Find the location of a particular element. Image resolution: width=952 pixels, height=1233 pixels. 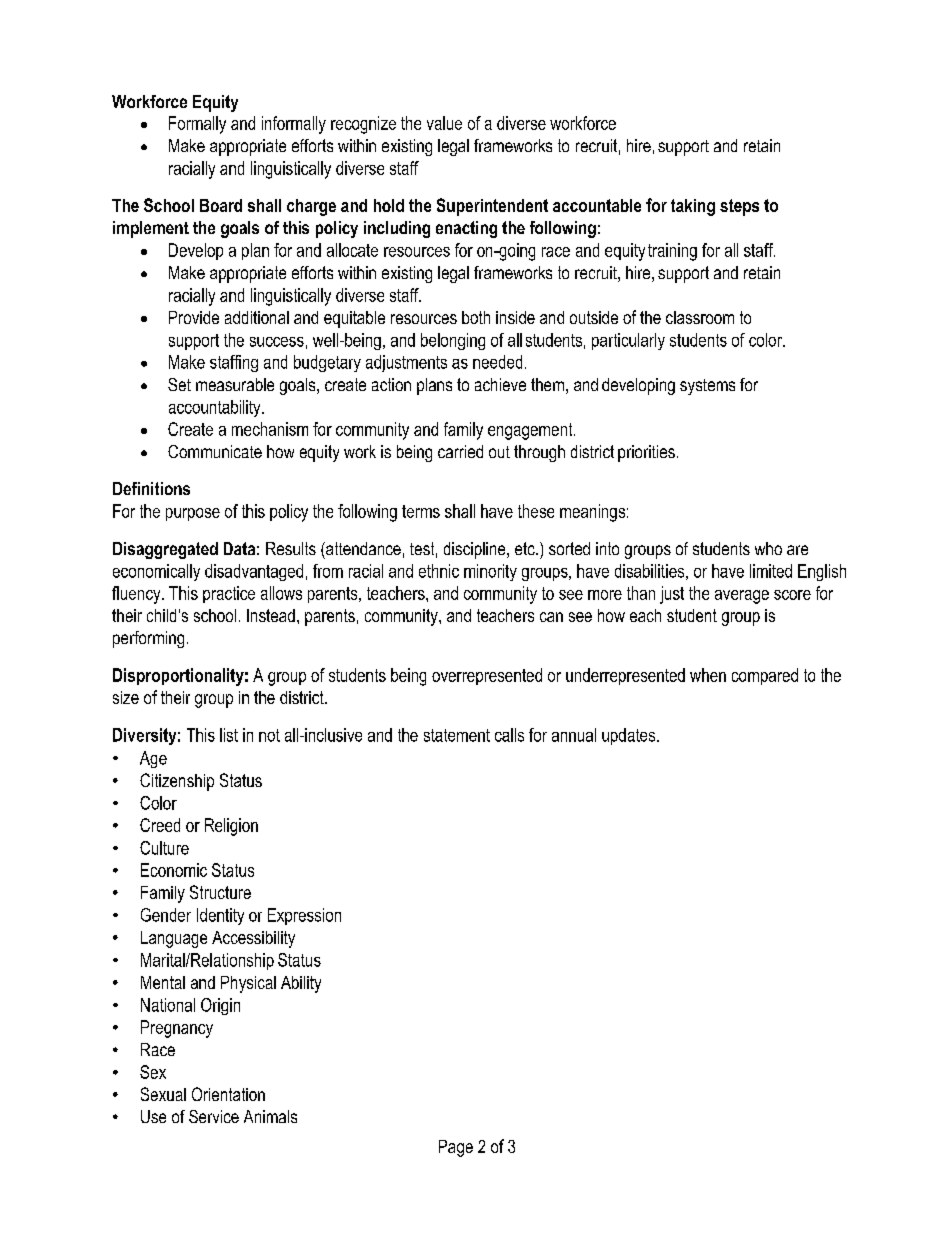

value is located at coordinates (444, 123).
